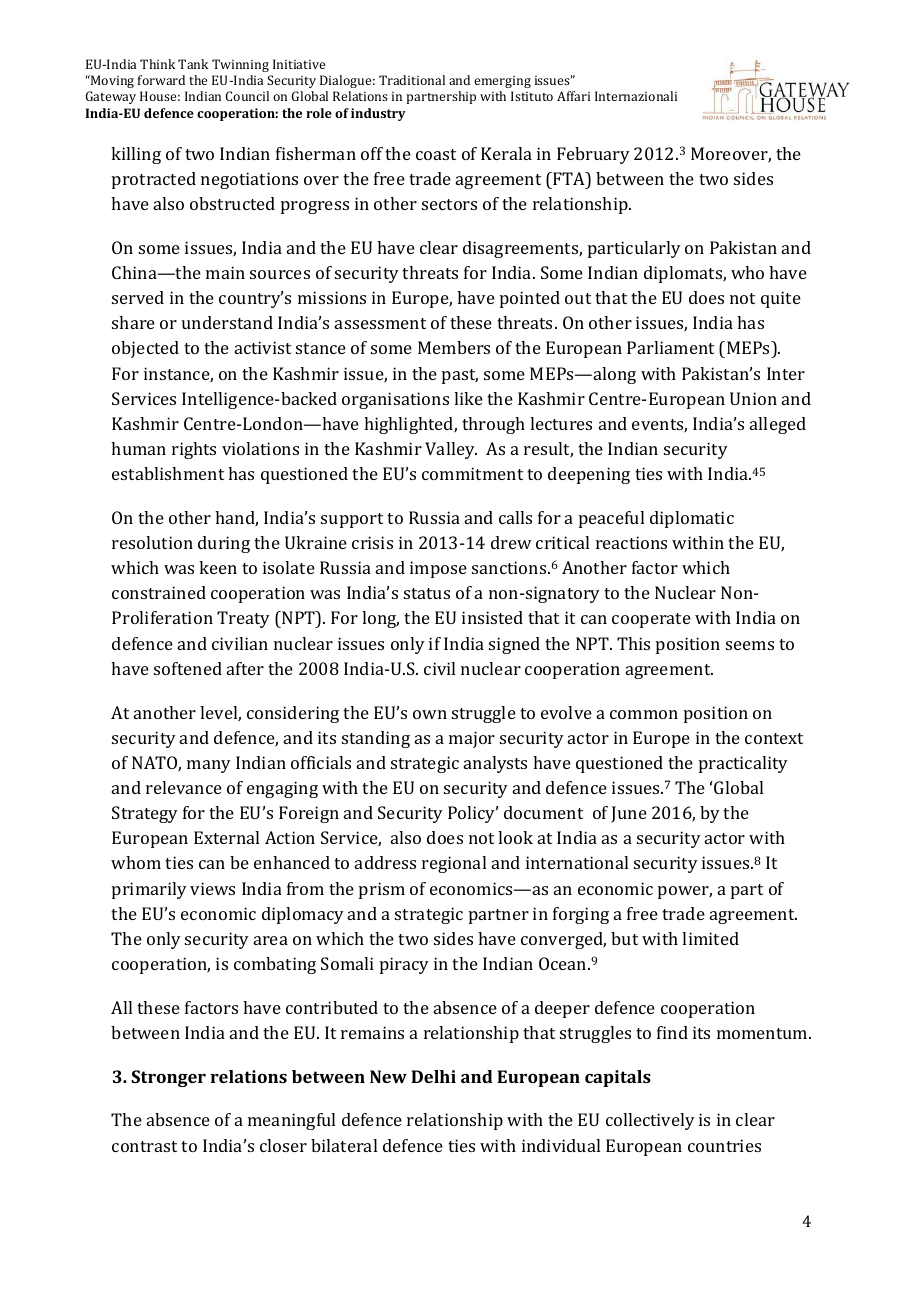  What do you see at coordinates (188, 668) in the screenshot?
I see `softened` at bounding box center [188, 668].
